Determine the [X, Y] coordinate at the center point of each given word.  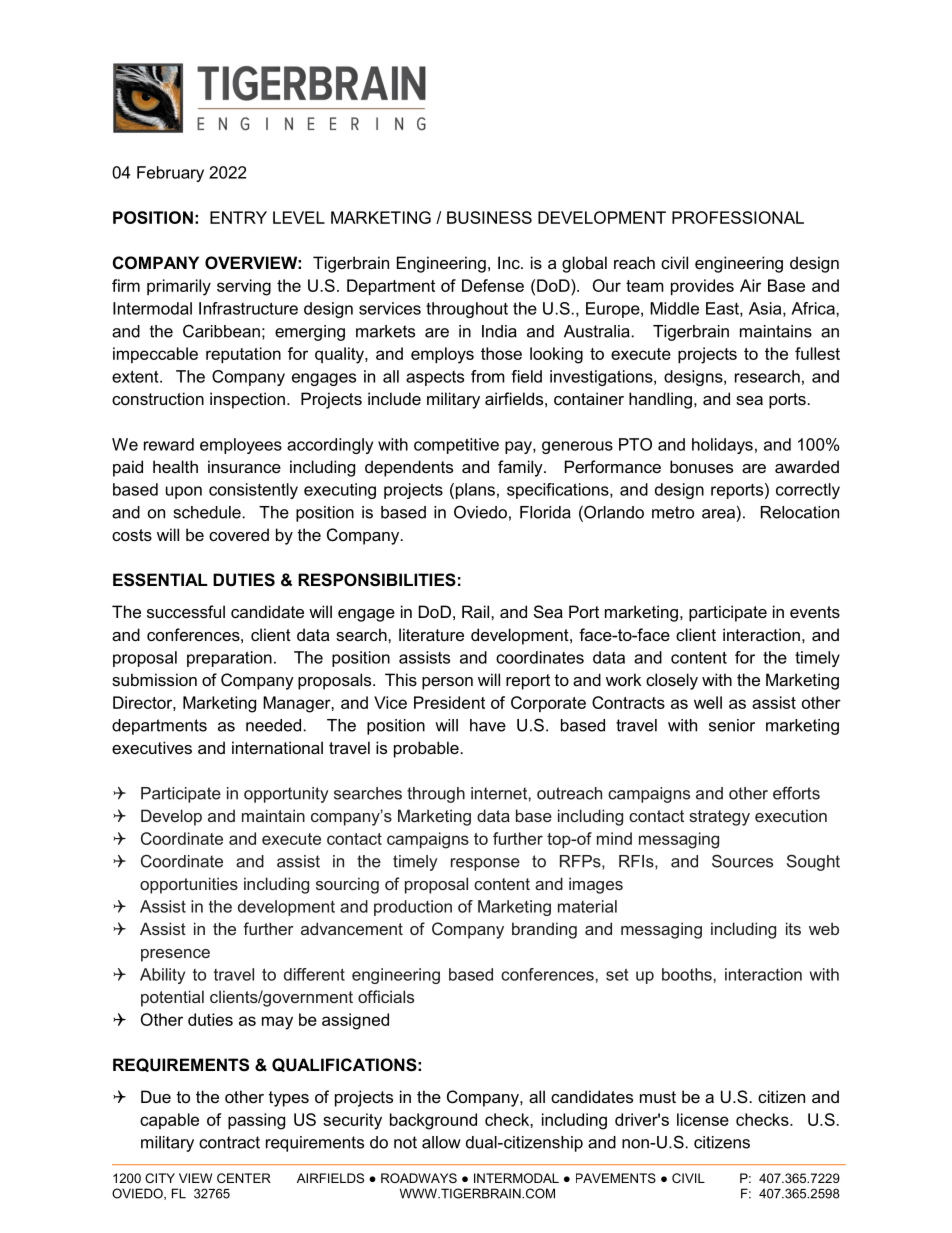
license [703, 1119]
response [485, 864]
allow [441, 1142]
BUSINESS [489, 217]
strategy [719, 818]
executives [152, 747]
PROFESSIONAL [738, 217]
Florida [545, 512]
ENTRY [238, 217]
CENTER [244, 1178]
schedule [207, 512]
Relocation [800, 512]
